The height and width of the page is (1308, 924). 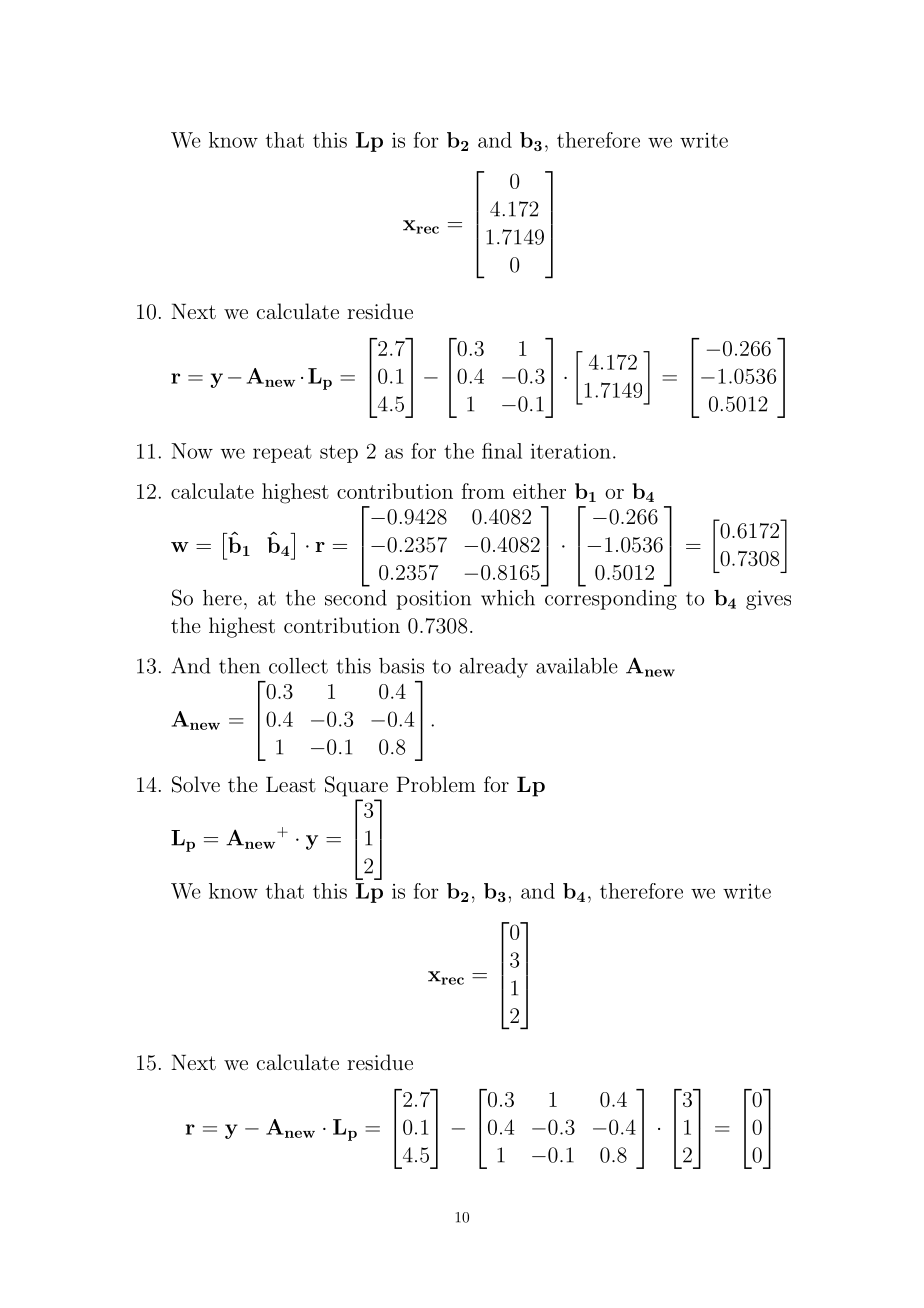 What do you see at coordinates (494, 668) in the page?
I see `already` at bounding box center [494, 668].
